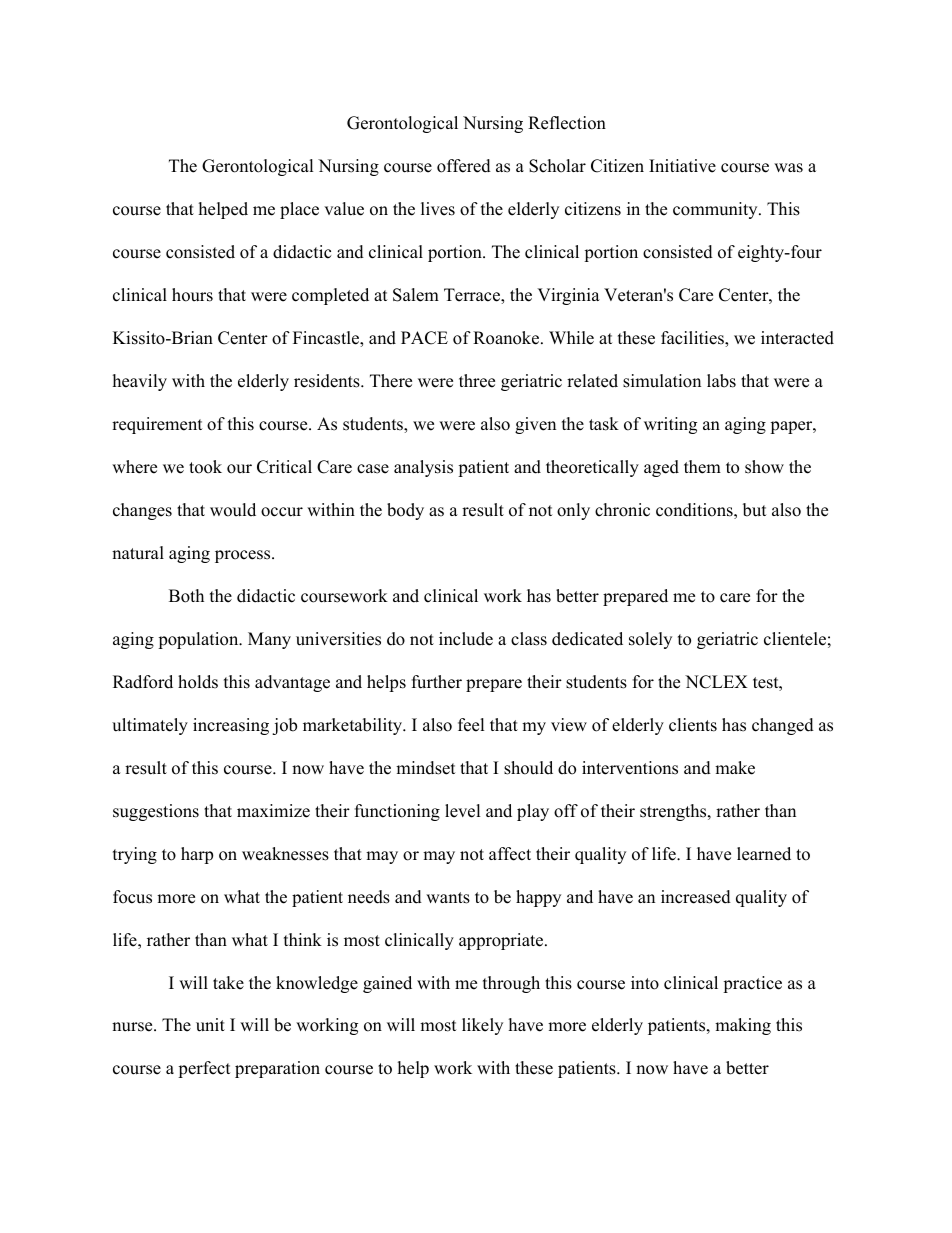 This screenshot has height=1233, width=952. I want to click on increasing, so click(231, 726).
